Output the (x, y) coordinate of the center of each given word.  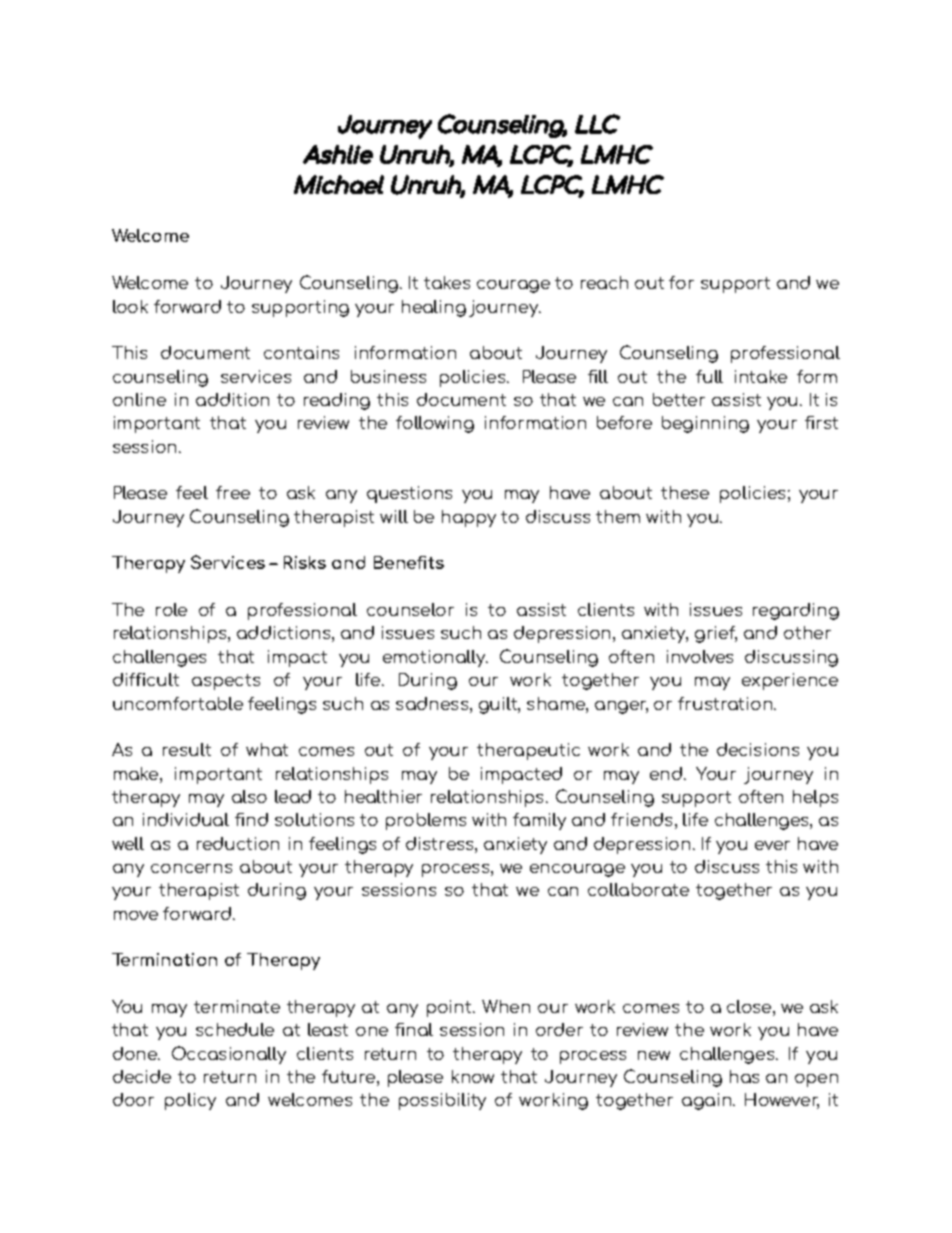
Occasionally (229, 1055)
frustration (726, 703)
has (744, 1076)
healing (434, 308)
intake (761, 376)
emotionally (435, 658)
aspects (226, 682)
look (130, 306)
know (473, 1076)
